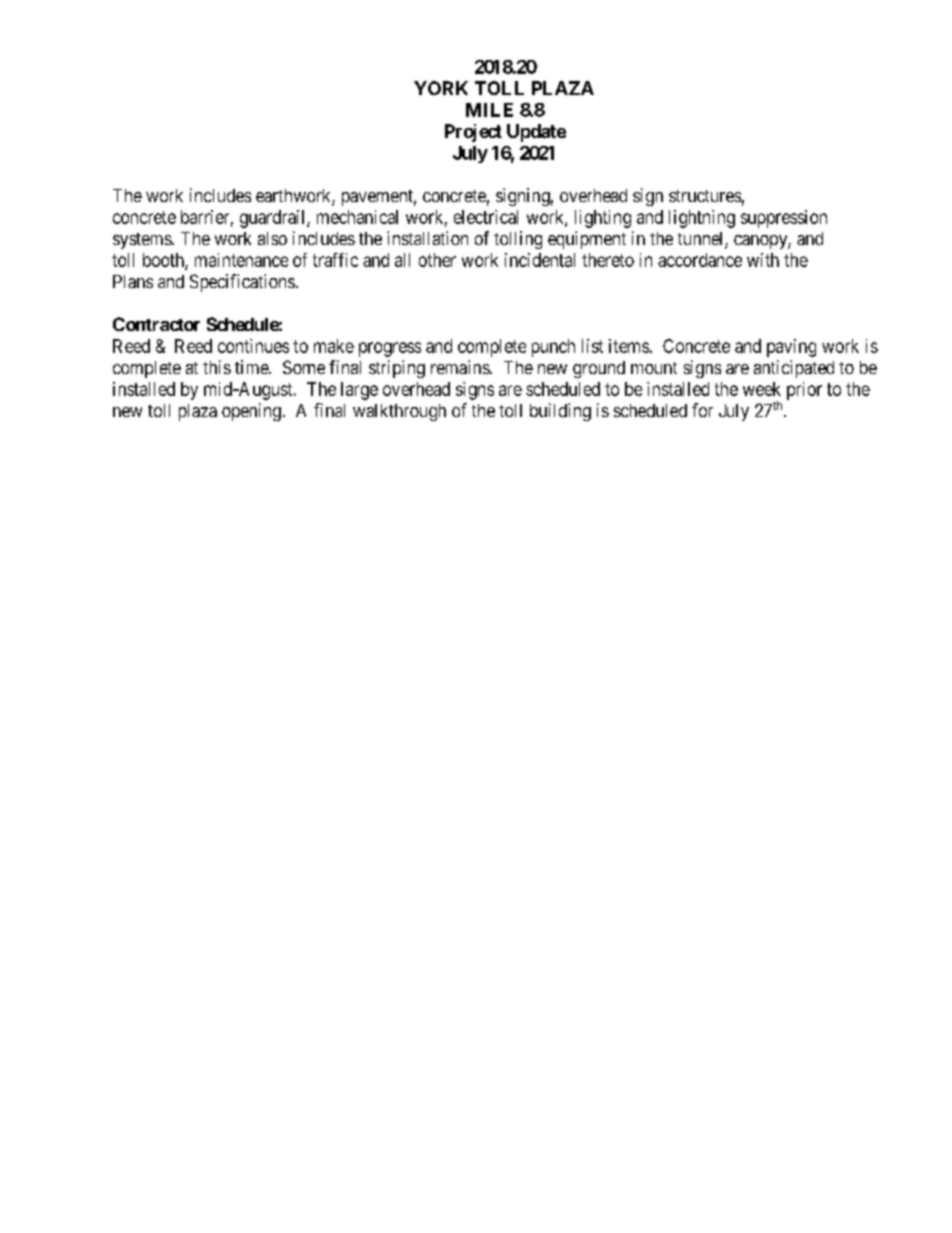 This screenshot has width=952, height=1233. I want to click on walkthrough, so click(399, 412).
